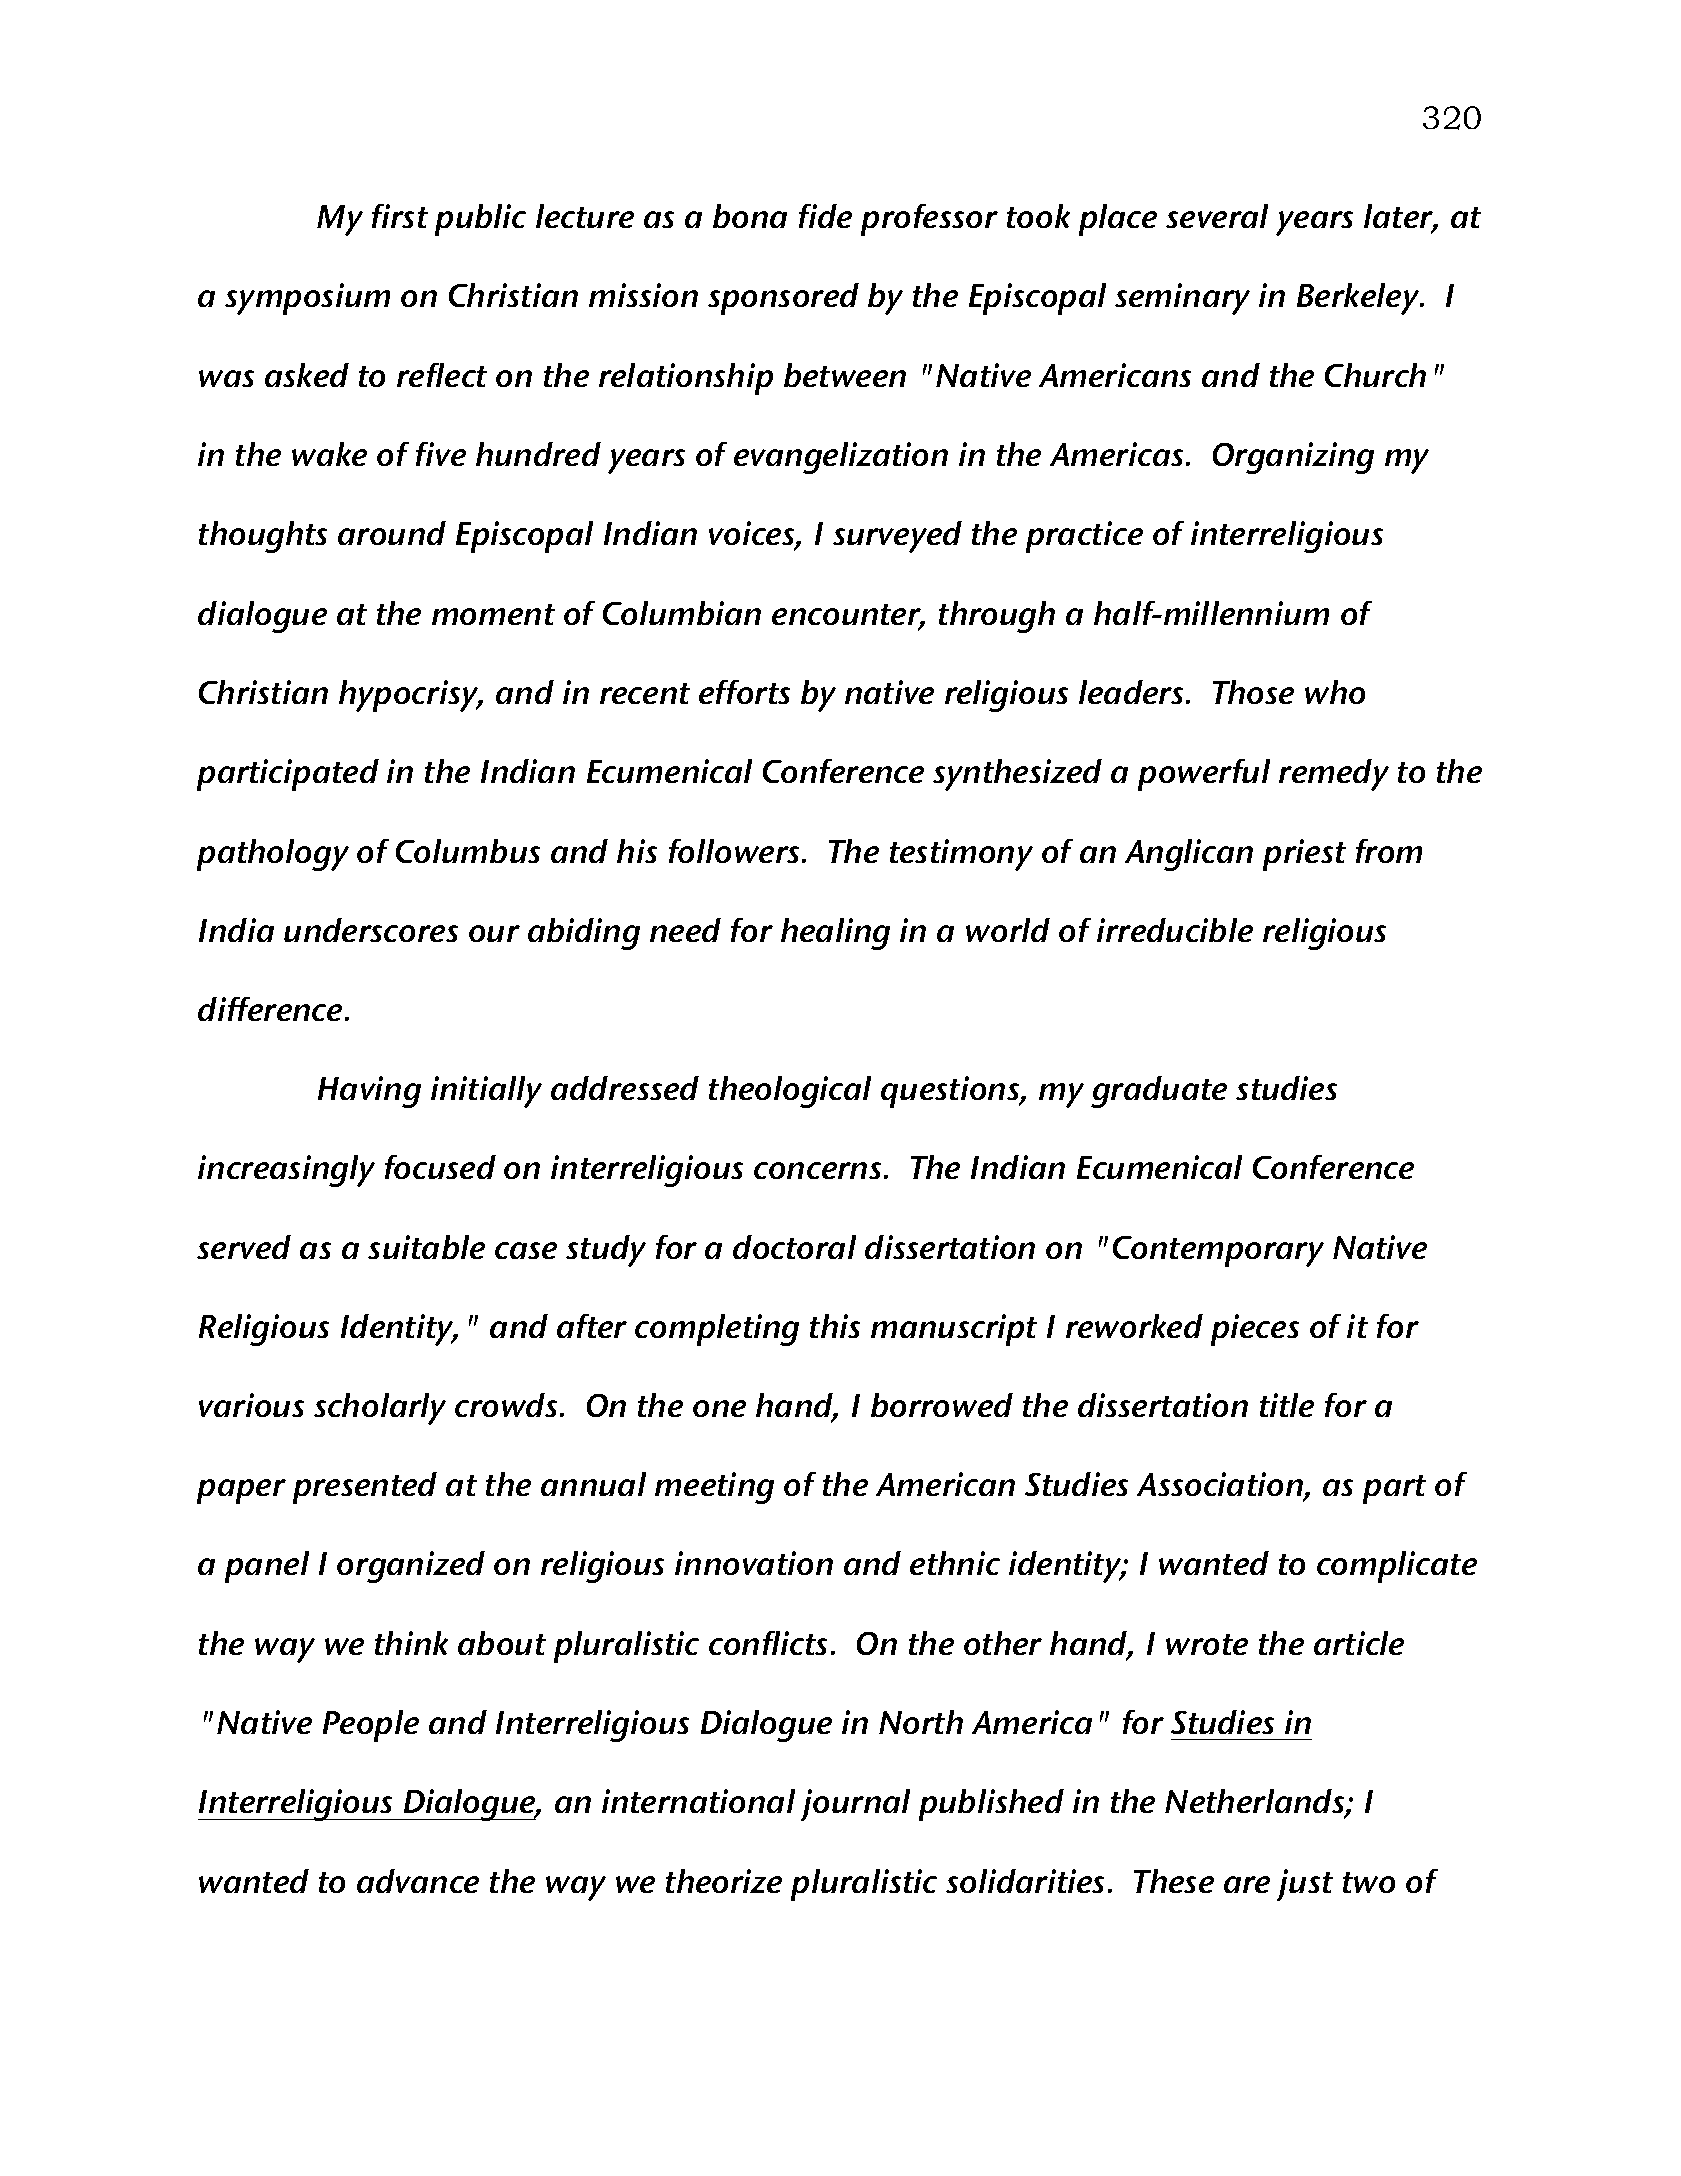 Image resolution: width=1681 pixels, height=2176 pixels. What do you see at coordinates (1159, 1092) in the image?
I see `graduate` at bounding box center [1159, 1092].
